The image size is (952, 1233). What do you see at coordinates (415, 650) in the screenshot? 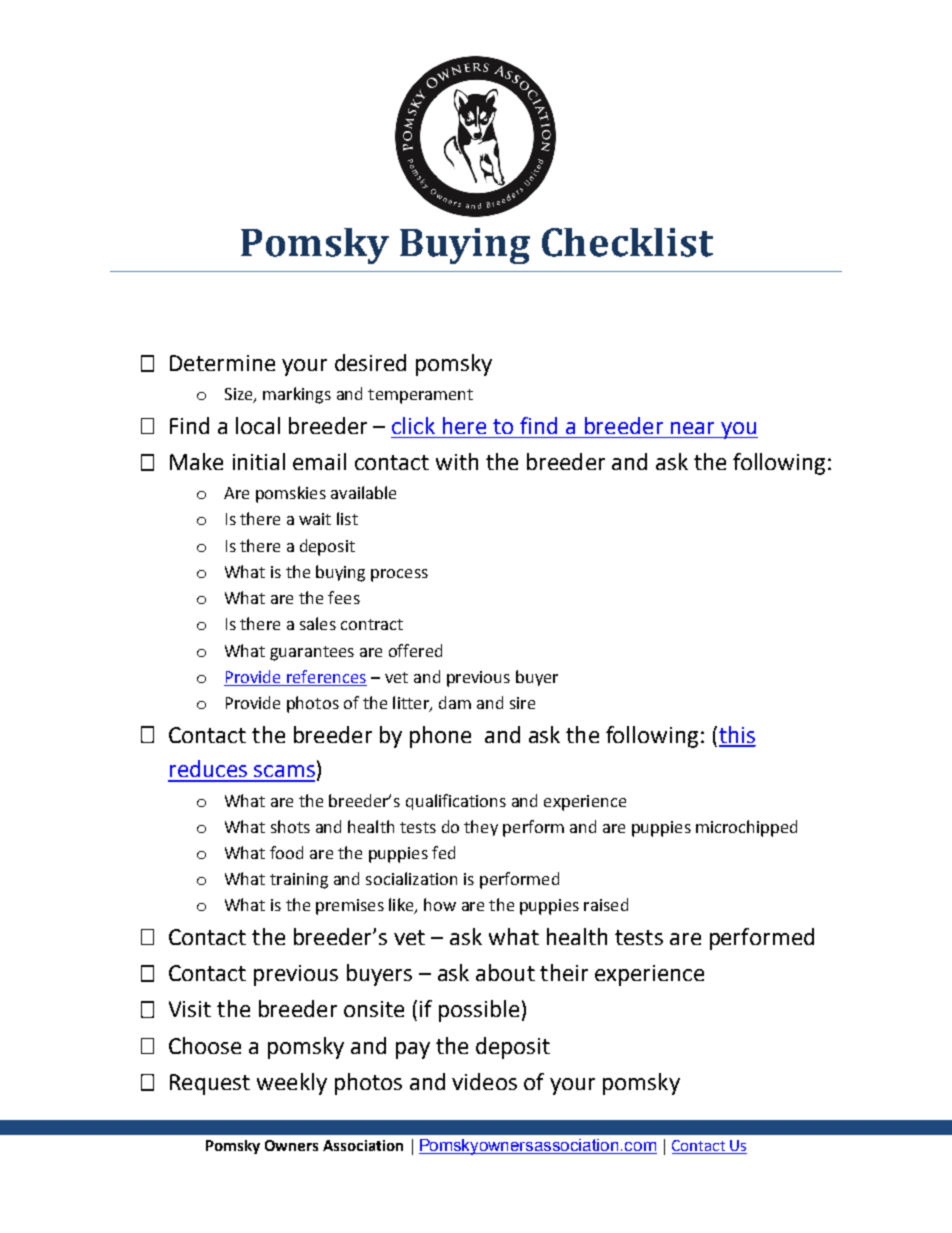
I see `offered` at bounding box center [415, 650].
